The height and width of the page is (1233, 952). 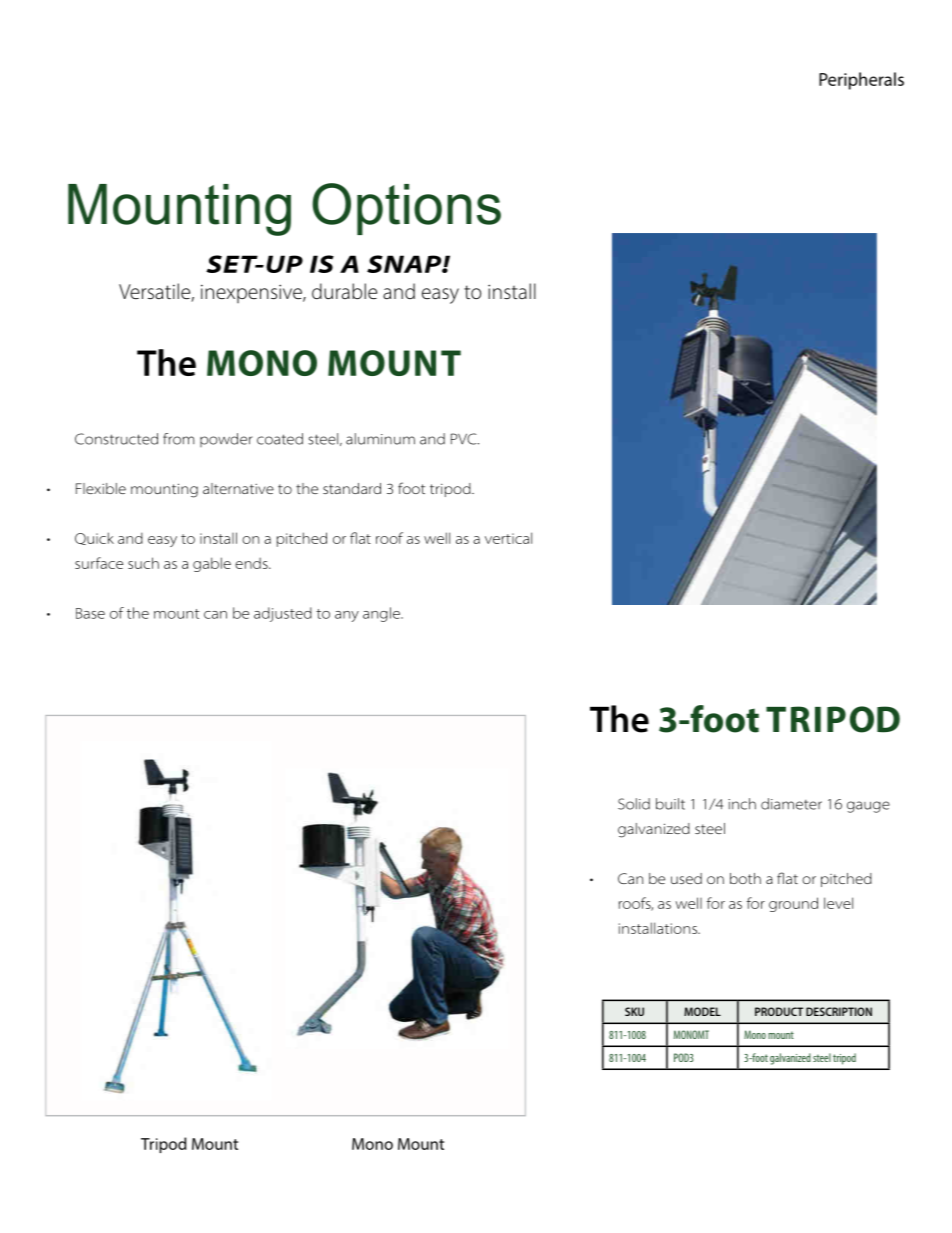 What do you see at coordinates (779, 1011) in the page?
I see `PRODUCT` at bounding box center [779, 1011].
